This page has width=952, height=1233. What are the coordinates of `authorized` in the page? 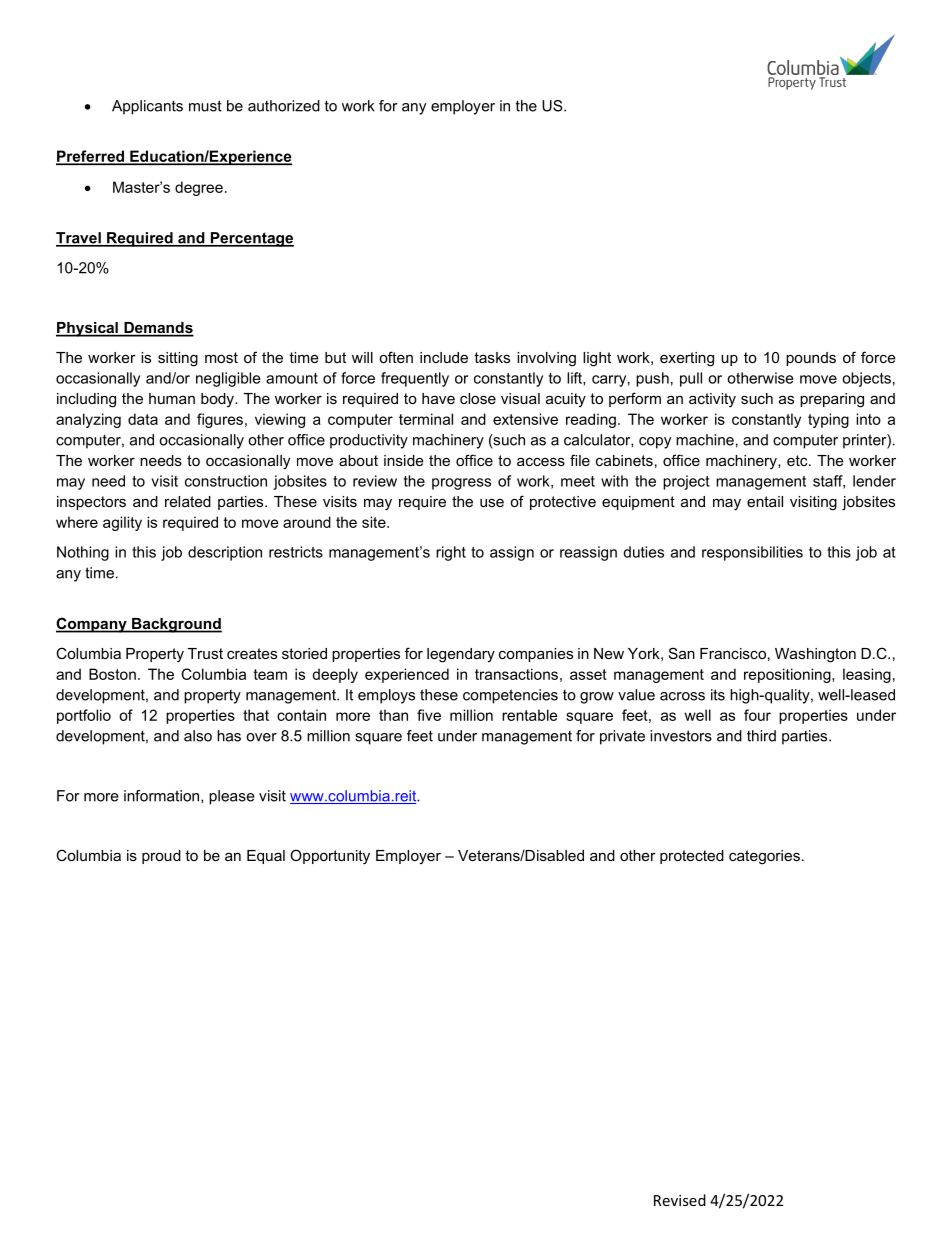 It's located at (284, 106).
